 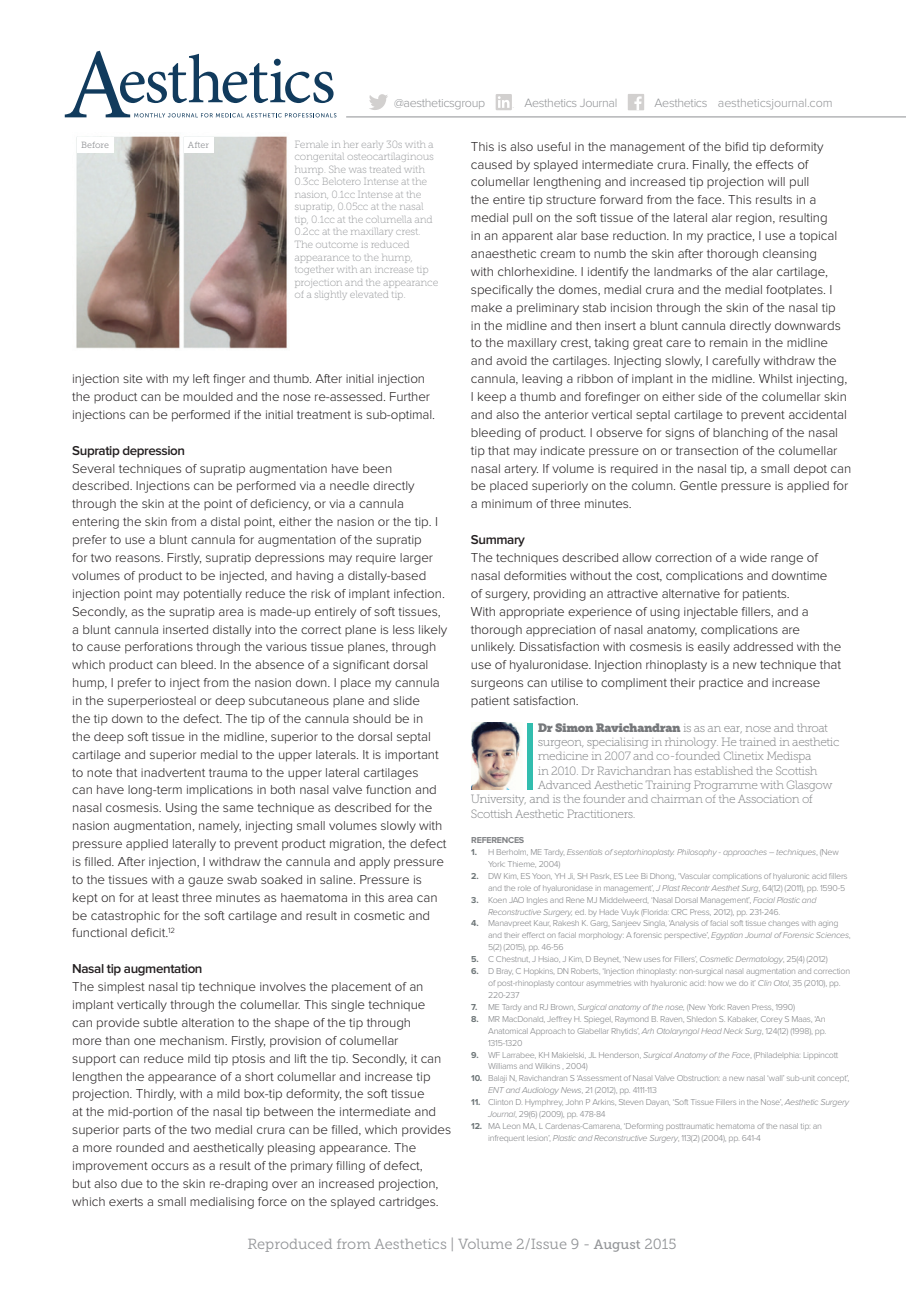 What do you see at coordinates (759, 960) in the screenshot?
I see `Dermatology` at bounding box center [759, 960].
